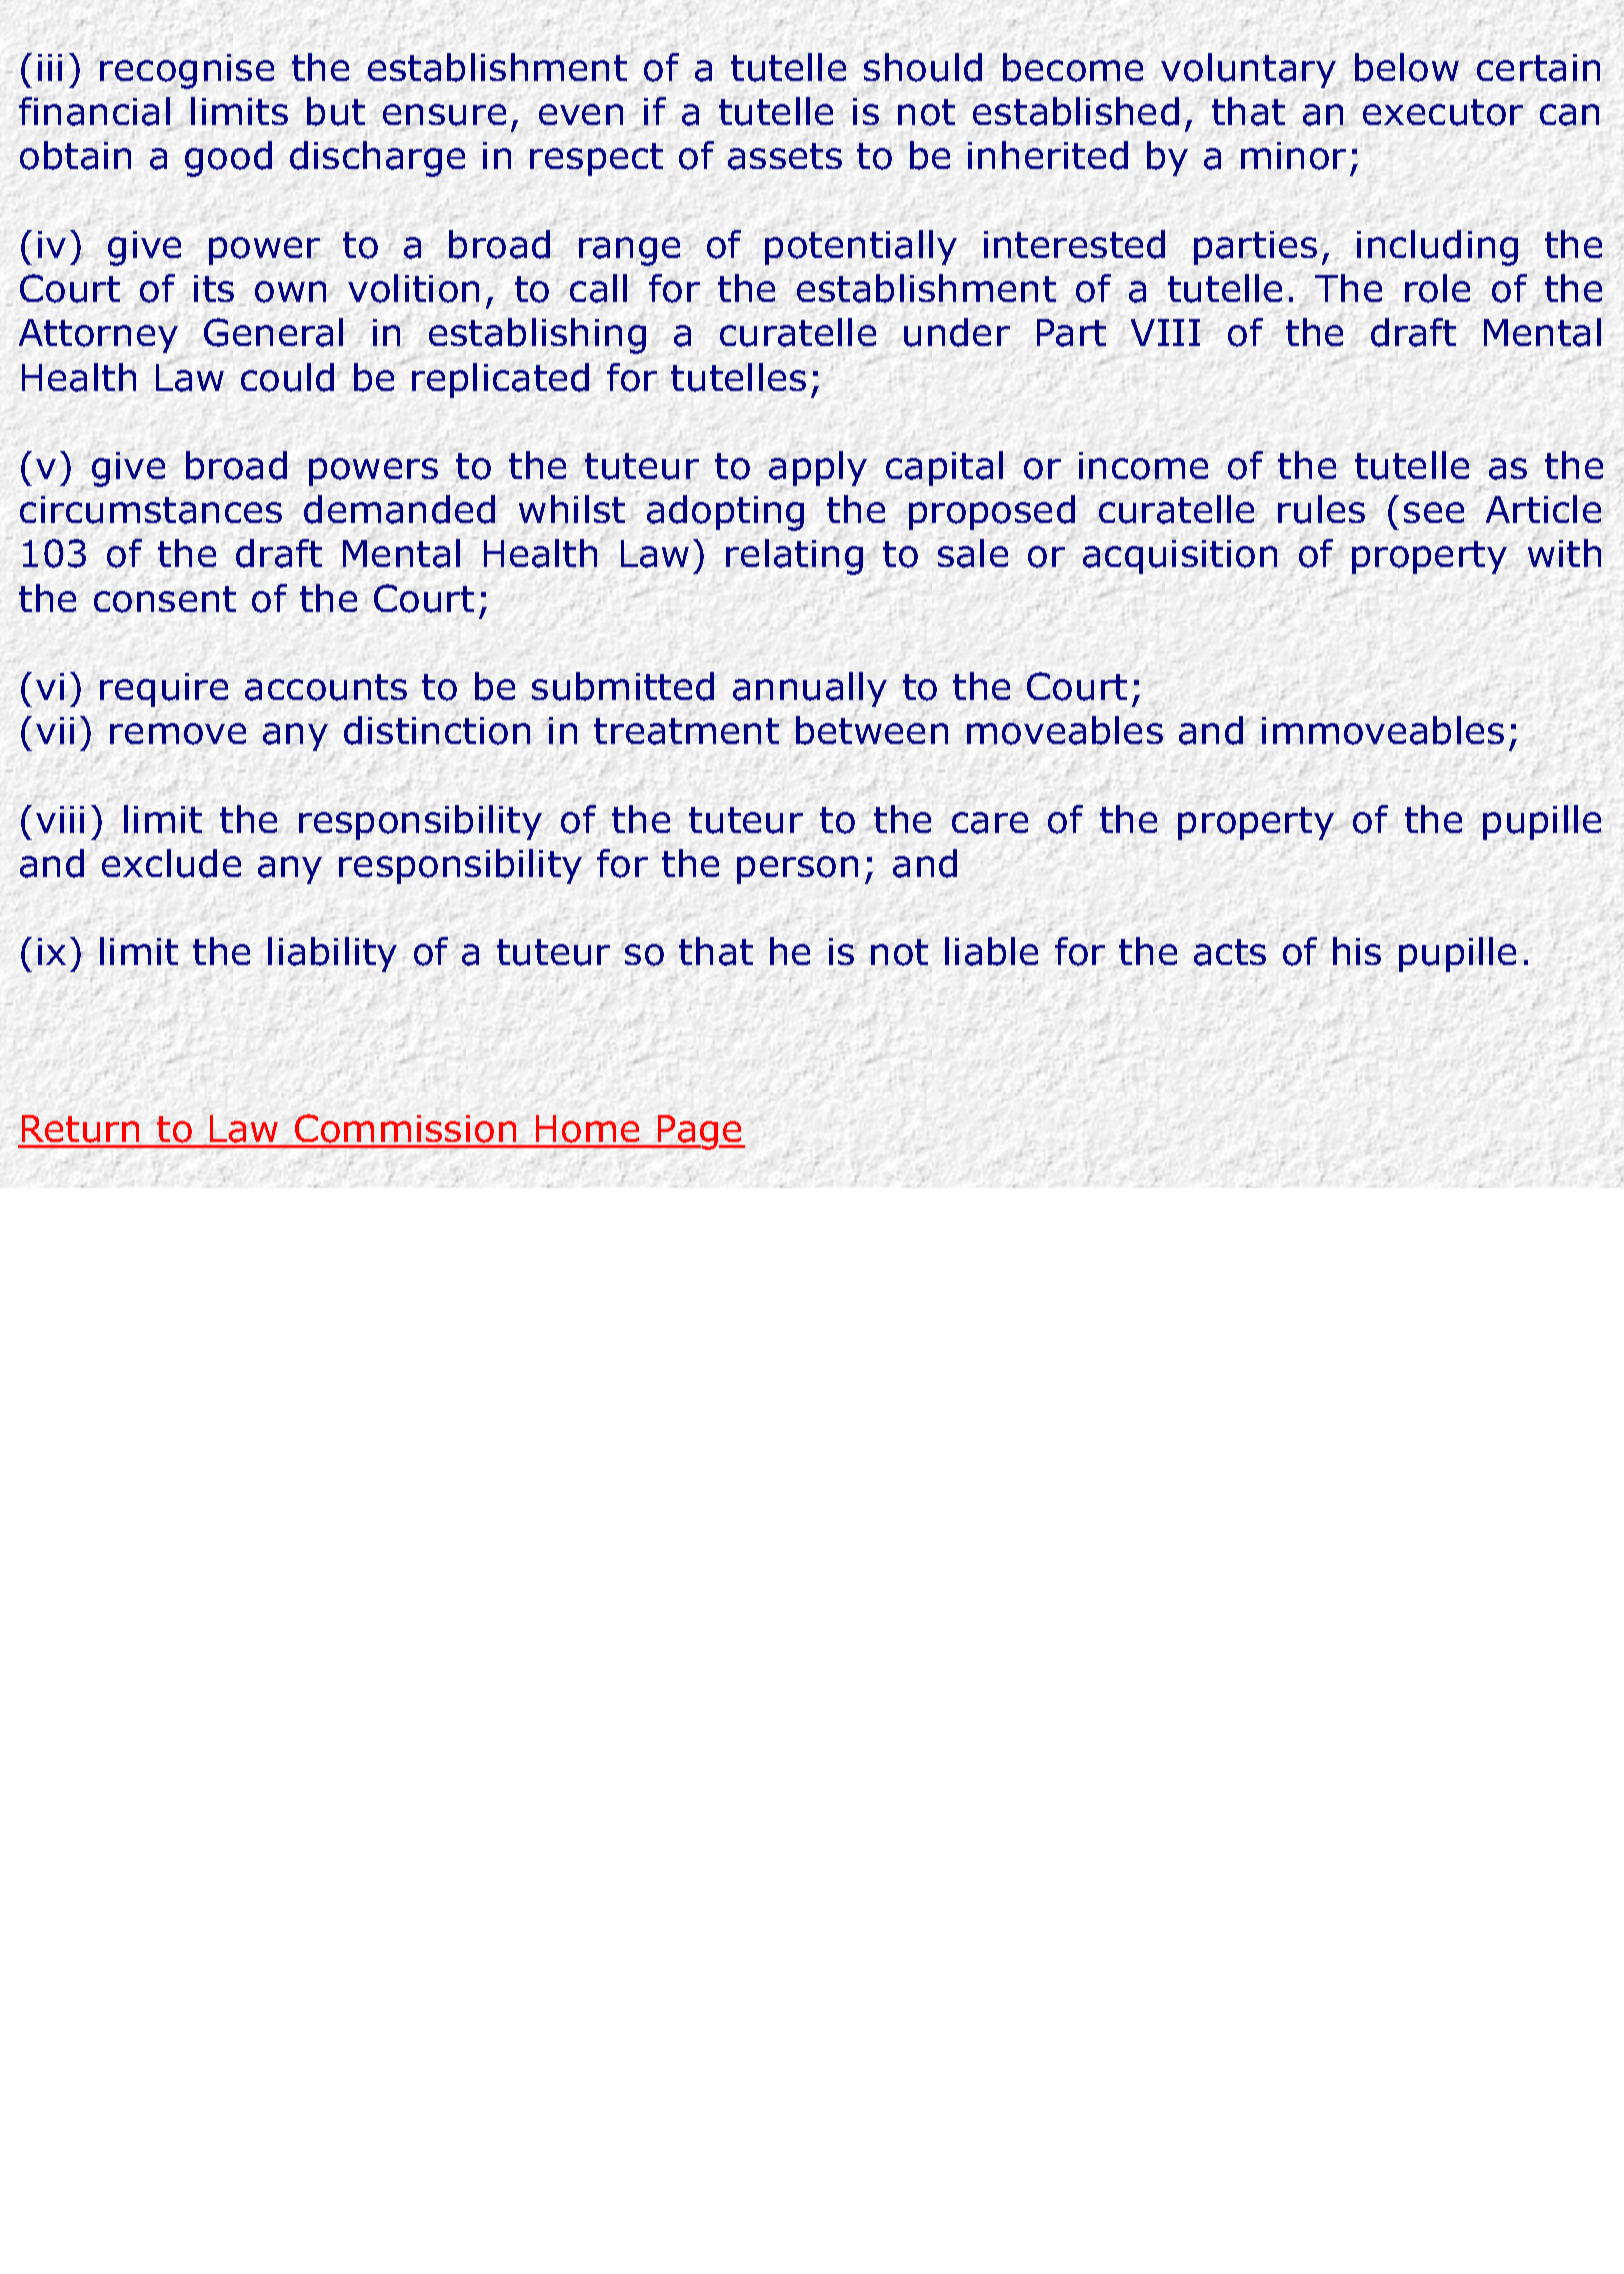 This document has width=1624, height=2274. What do you see at coordinates (336, 111) in the document?
I see `but` at bounding box center [336, 111].
